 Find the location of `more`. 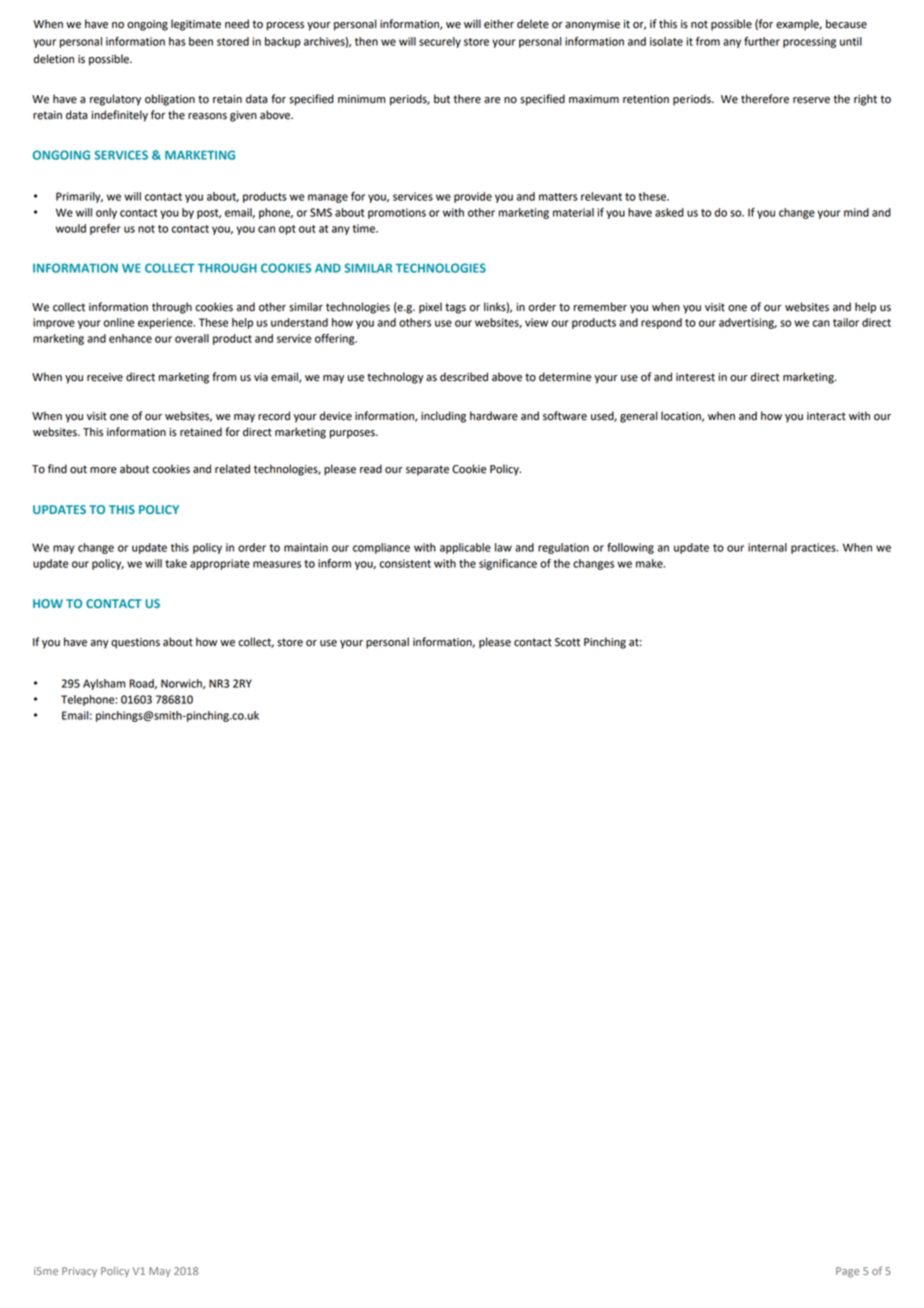

more is located at coordinates (103, 470).
